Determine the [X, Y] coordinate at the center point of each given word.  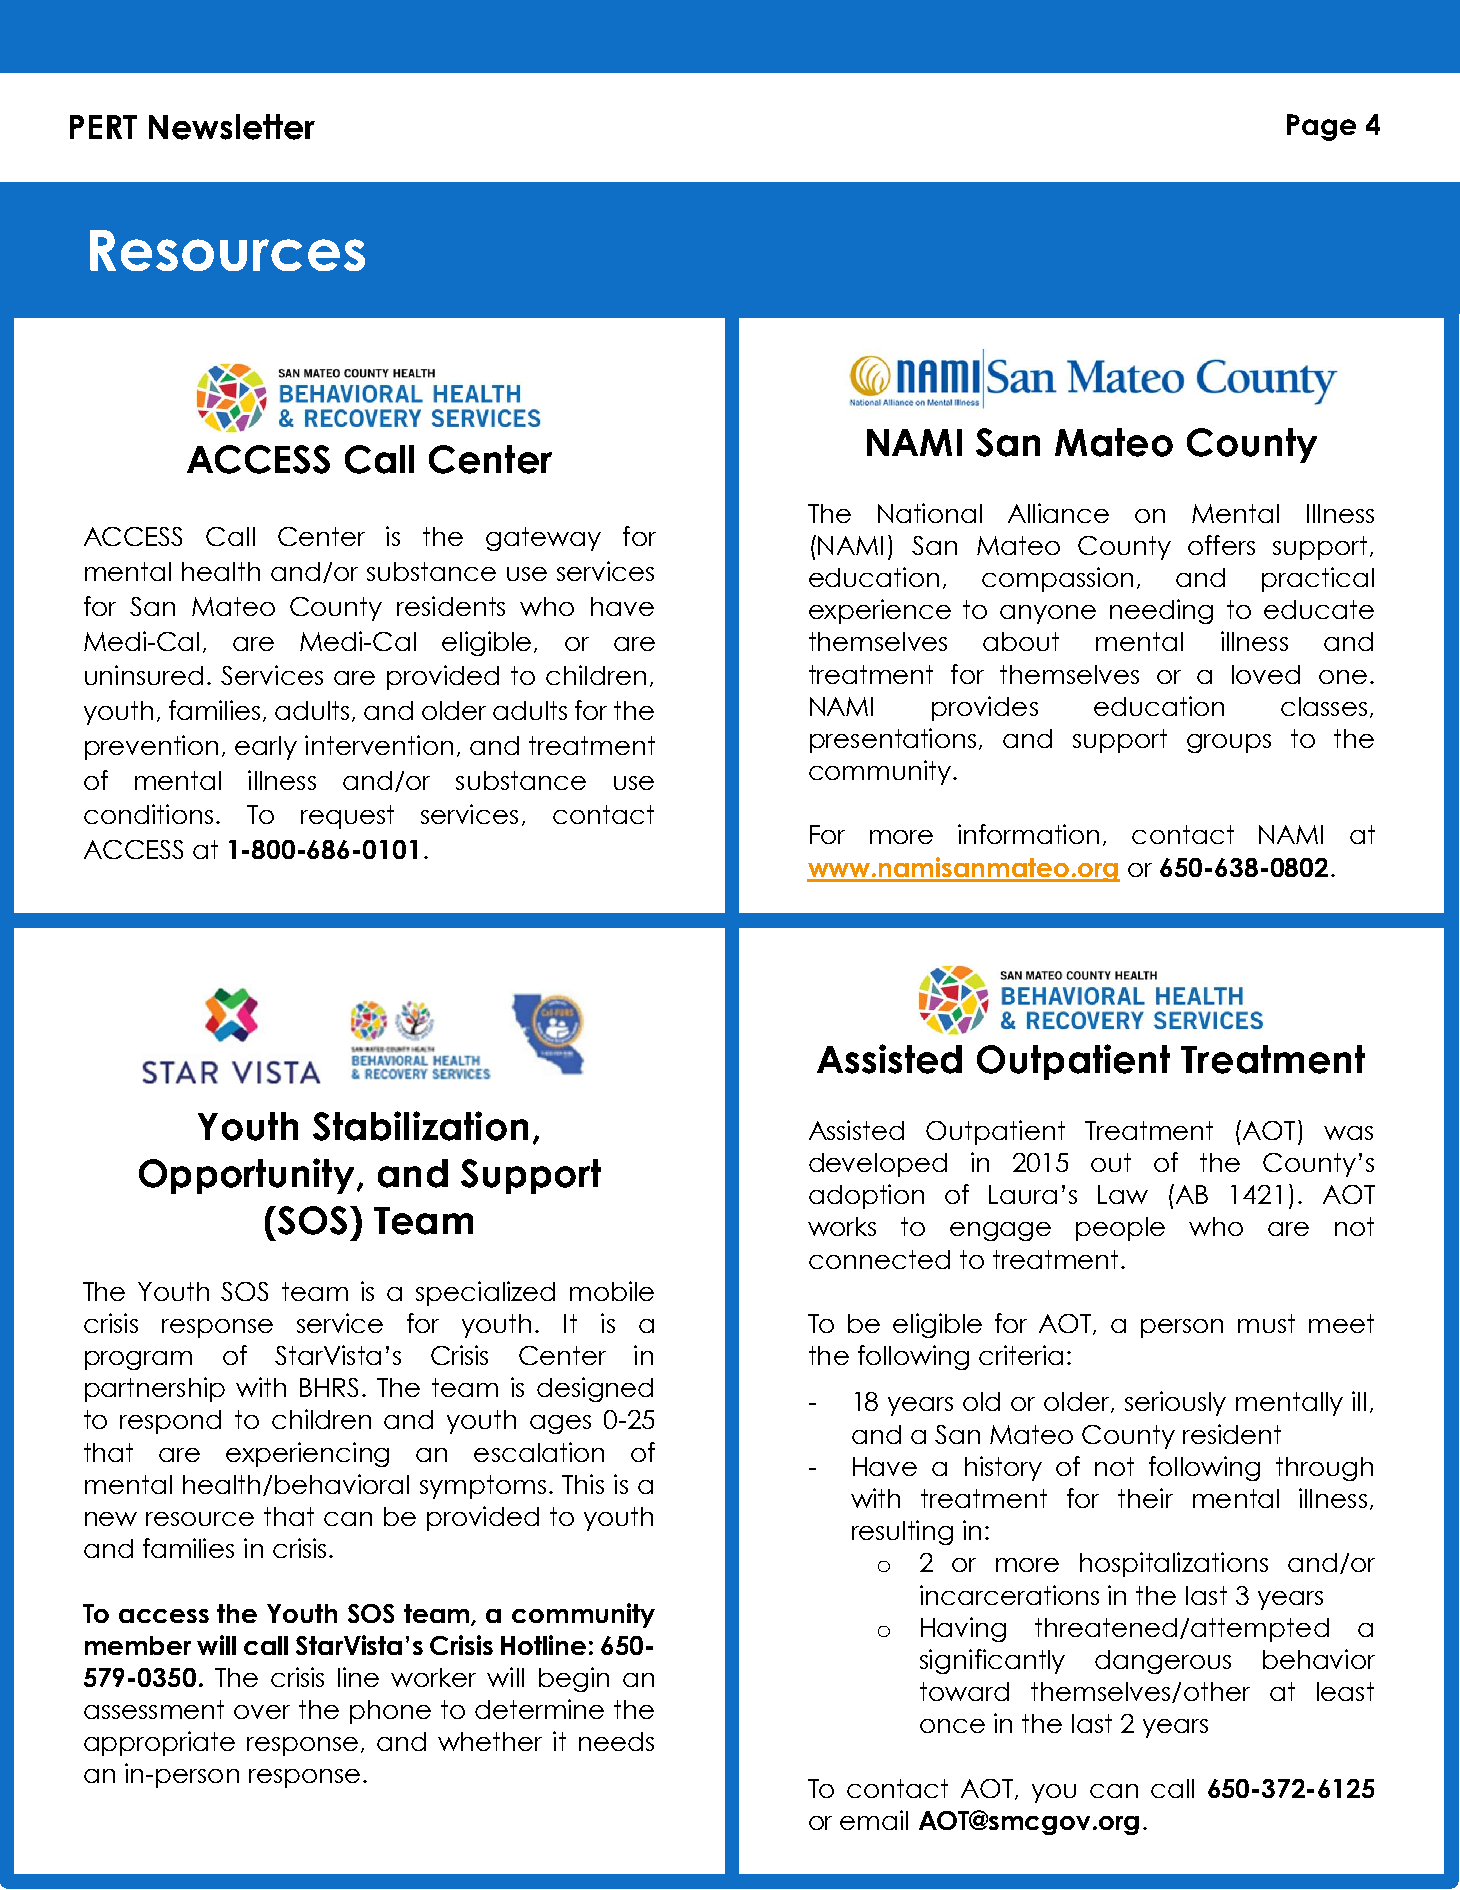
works [842, 1226]
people [1120, 1229]
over [262, 1712]
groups [1229, 743]
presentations [893, 740]
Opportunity [248, 1176]
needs [616, 1741]
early [266, 748]
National [930, 513]
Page [1321, 127]
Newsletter [232, 127]
